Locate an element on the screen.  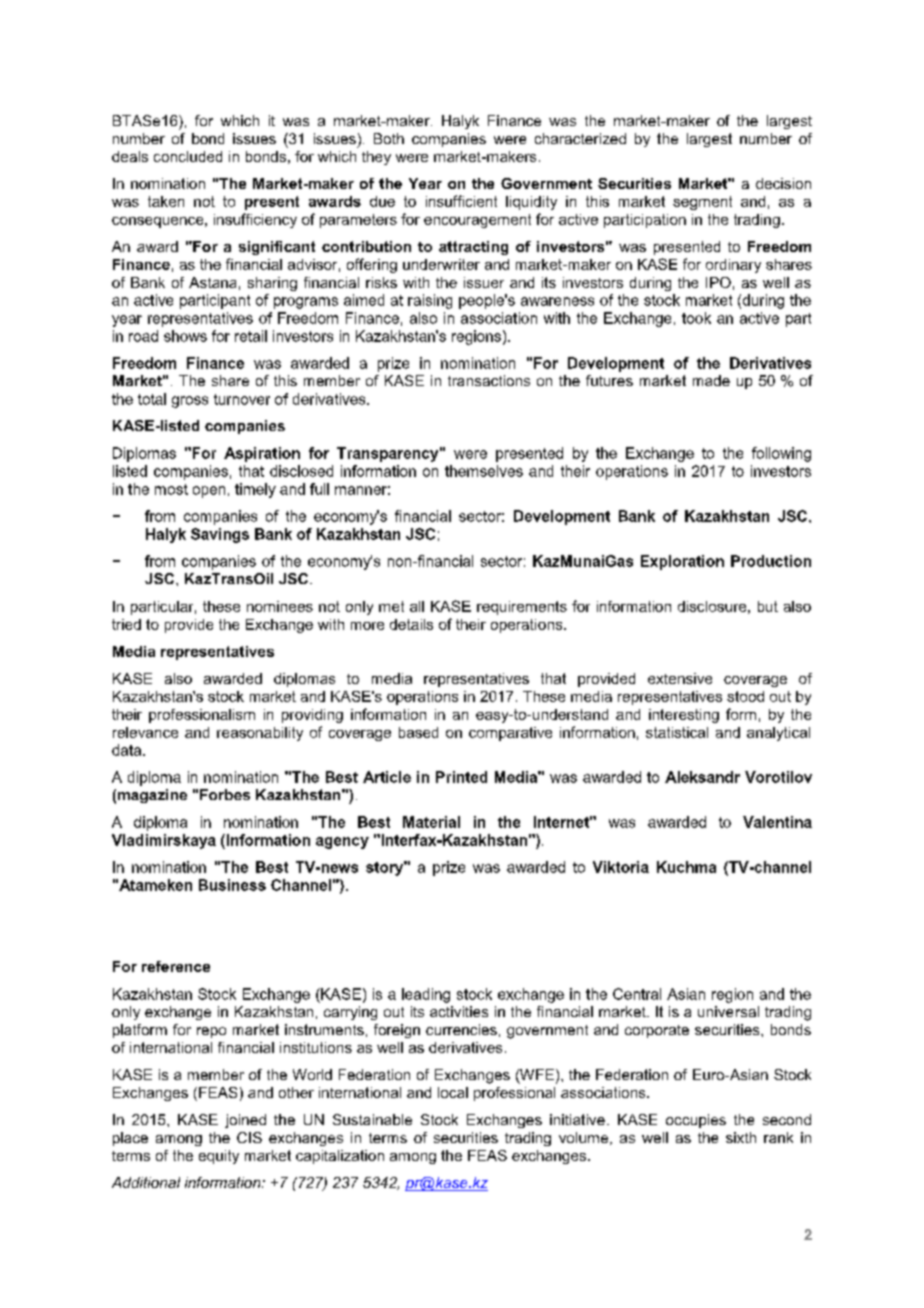
equity is located at coordinates (219, 1157).
